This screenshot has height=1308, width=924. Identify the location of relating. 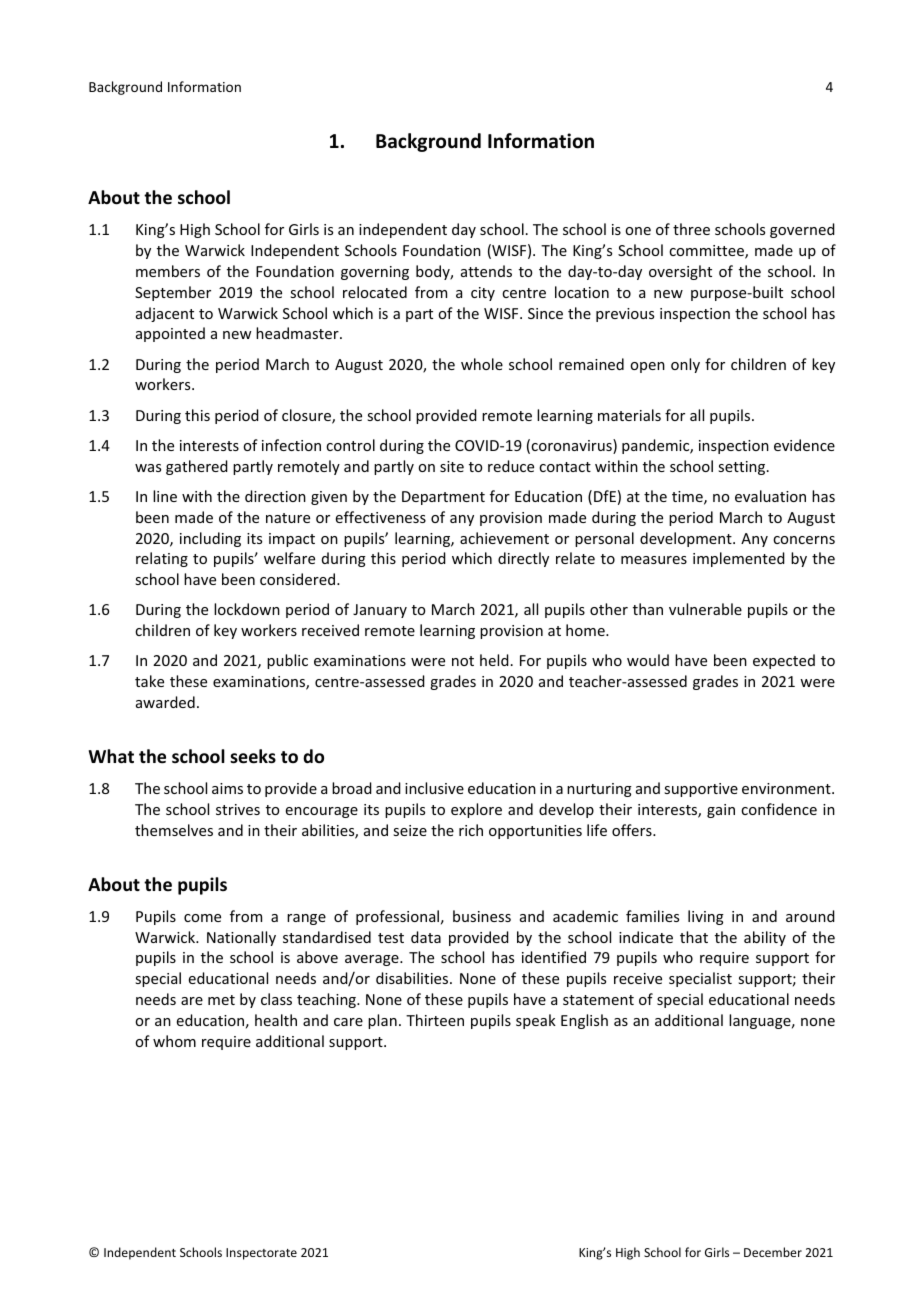
(162, 559).
